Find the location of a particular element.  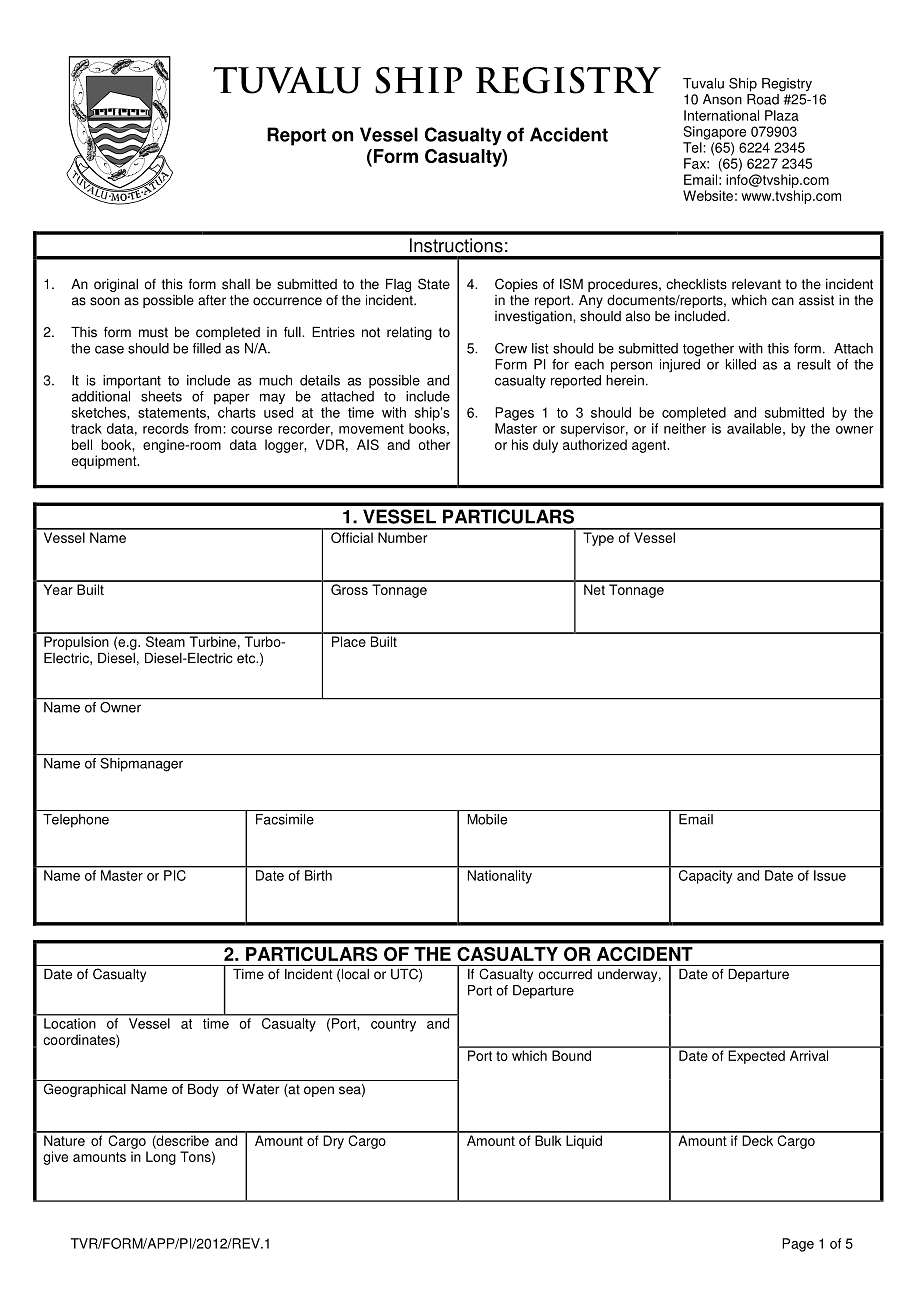

equipment is located at coordinates (105, 462).
